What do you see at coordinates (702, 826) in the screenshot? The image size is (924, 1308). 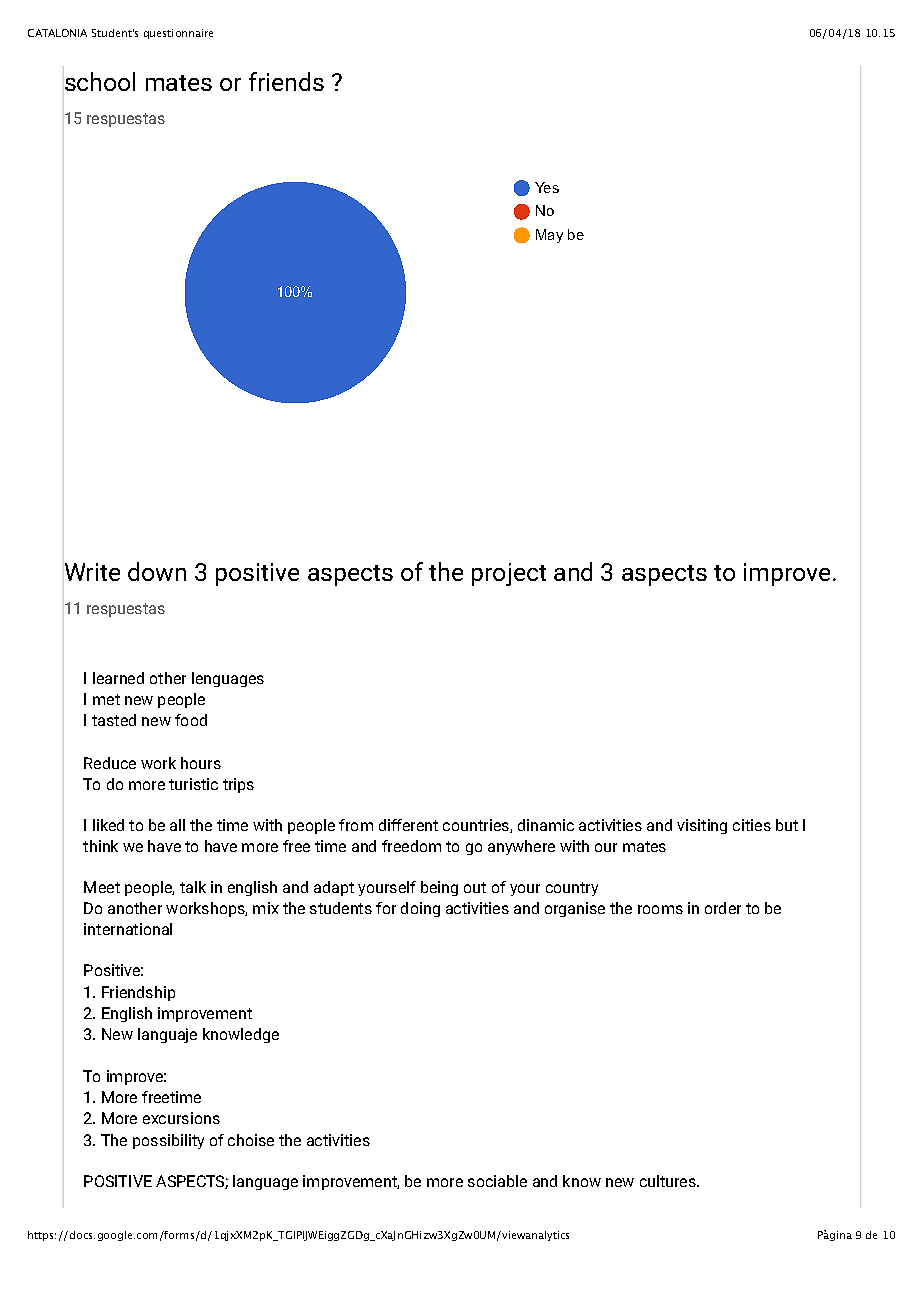 I see `visiting` at bounding box center [702, 826].
